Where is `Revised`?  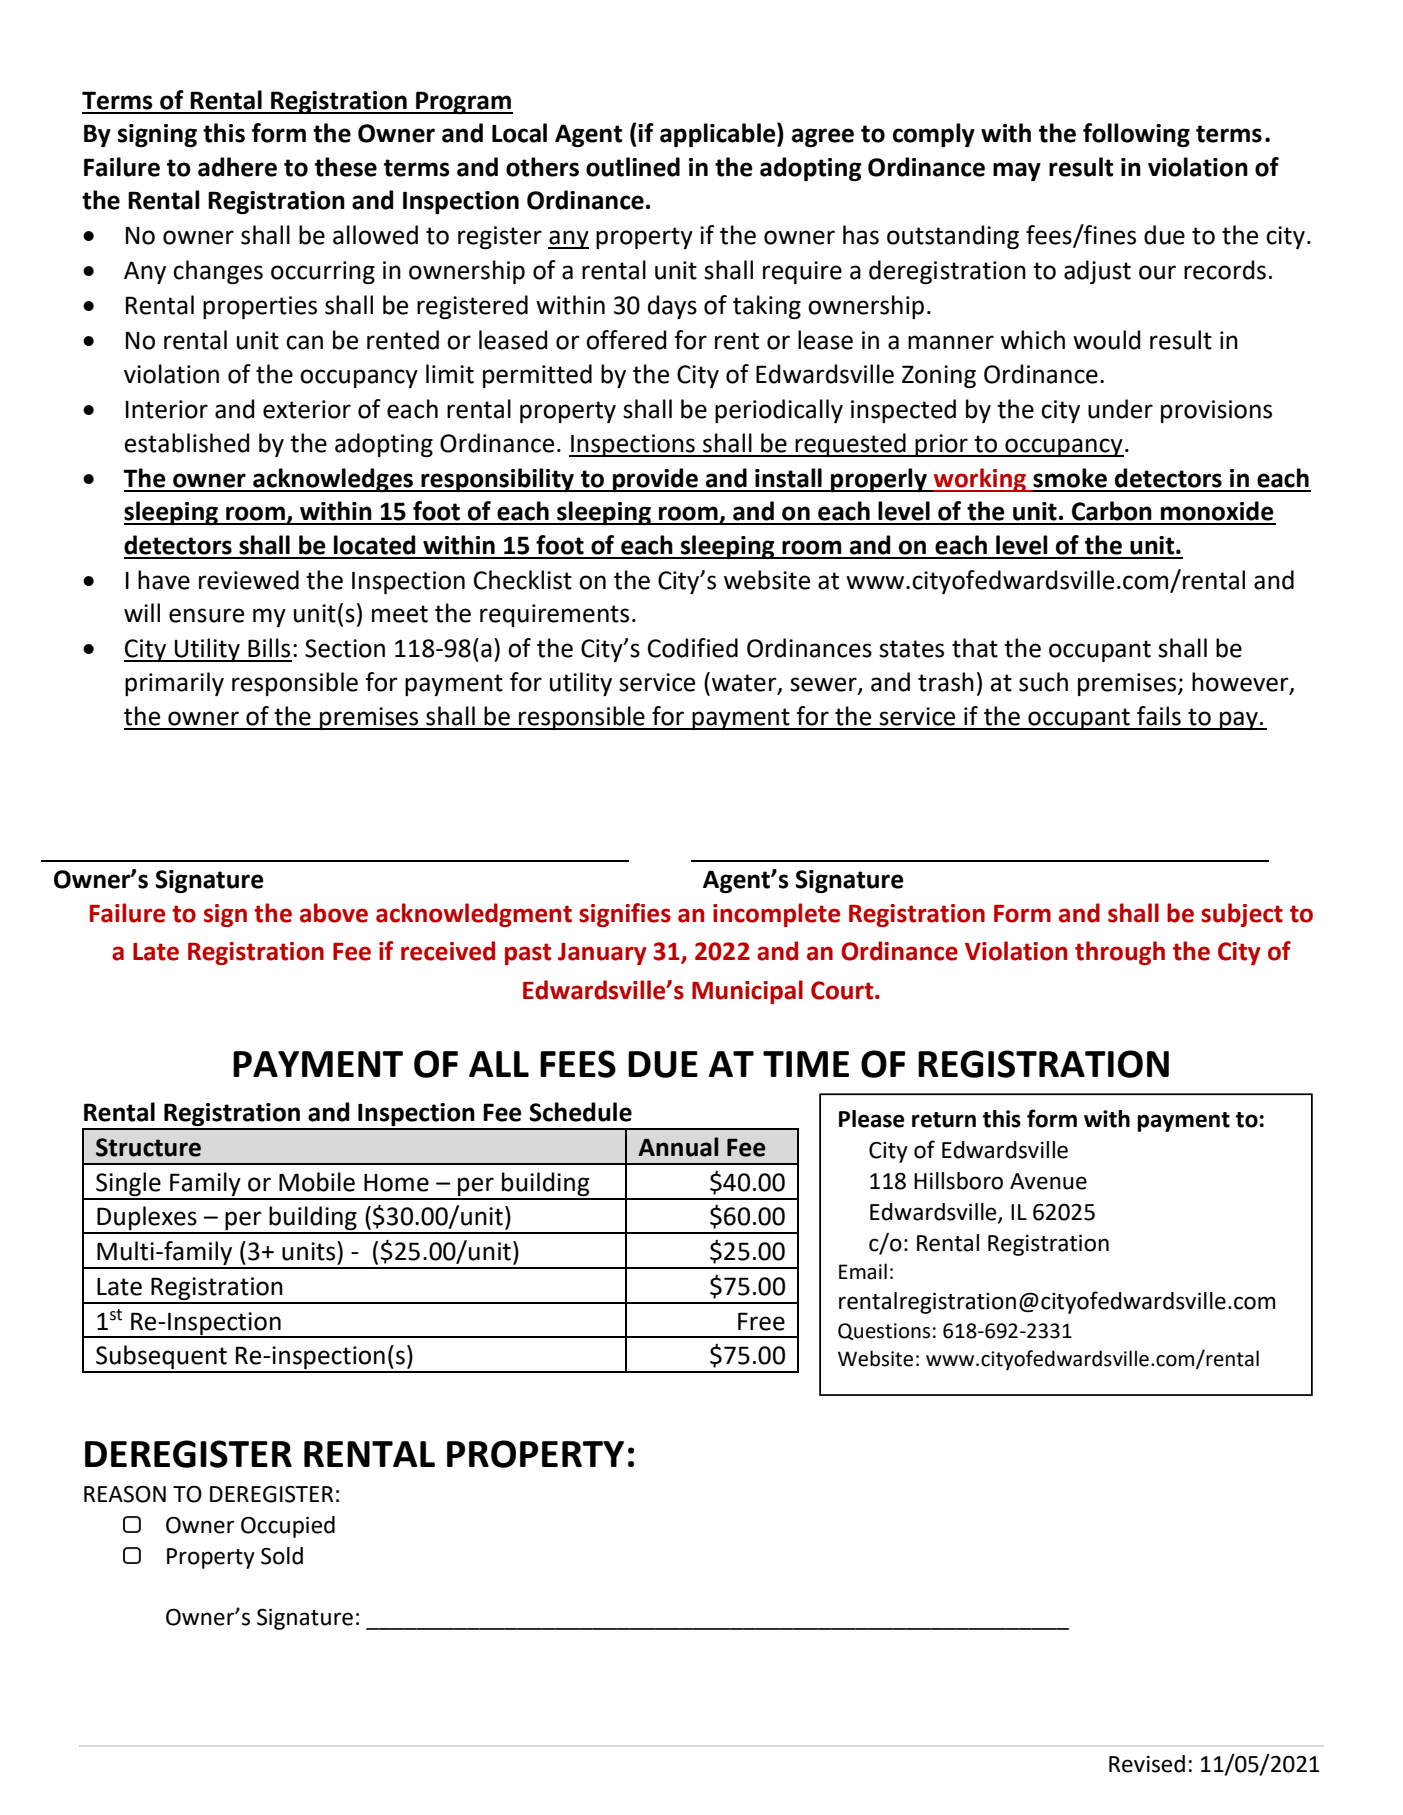
Revised is located at coordinates (1147, 1764).
